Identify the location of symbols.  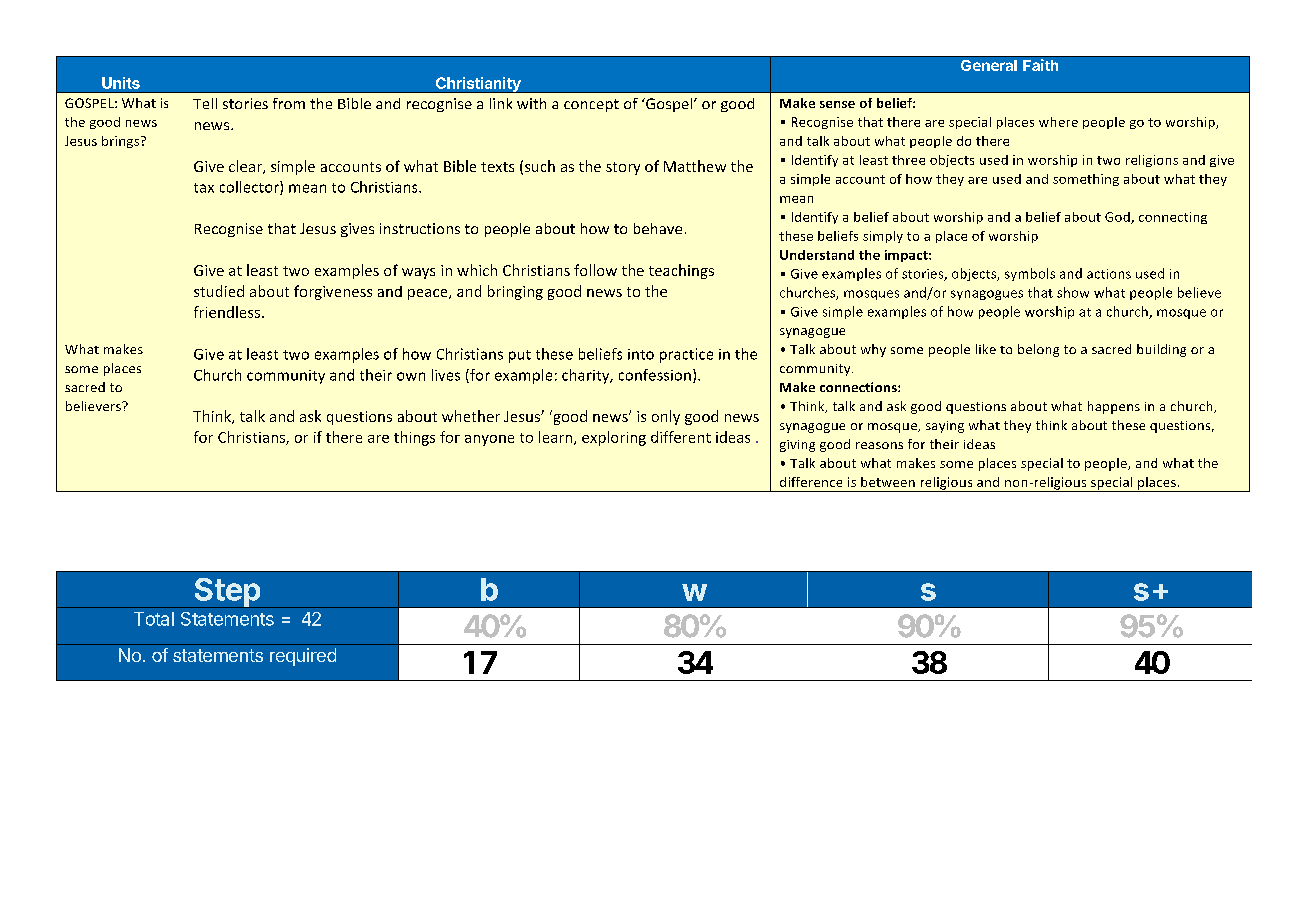
(1030, 274).
